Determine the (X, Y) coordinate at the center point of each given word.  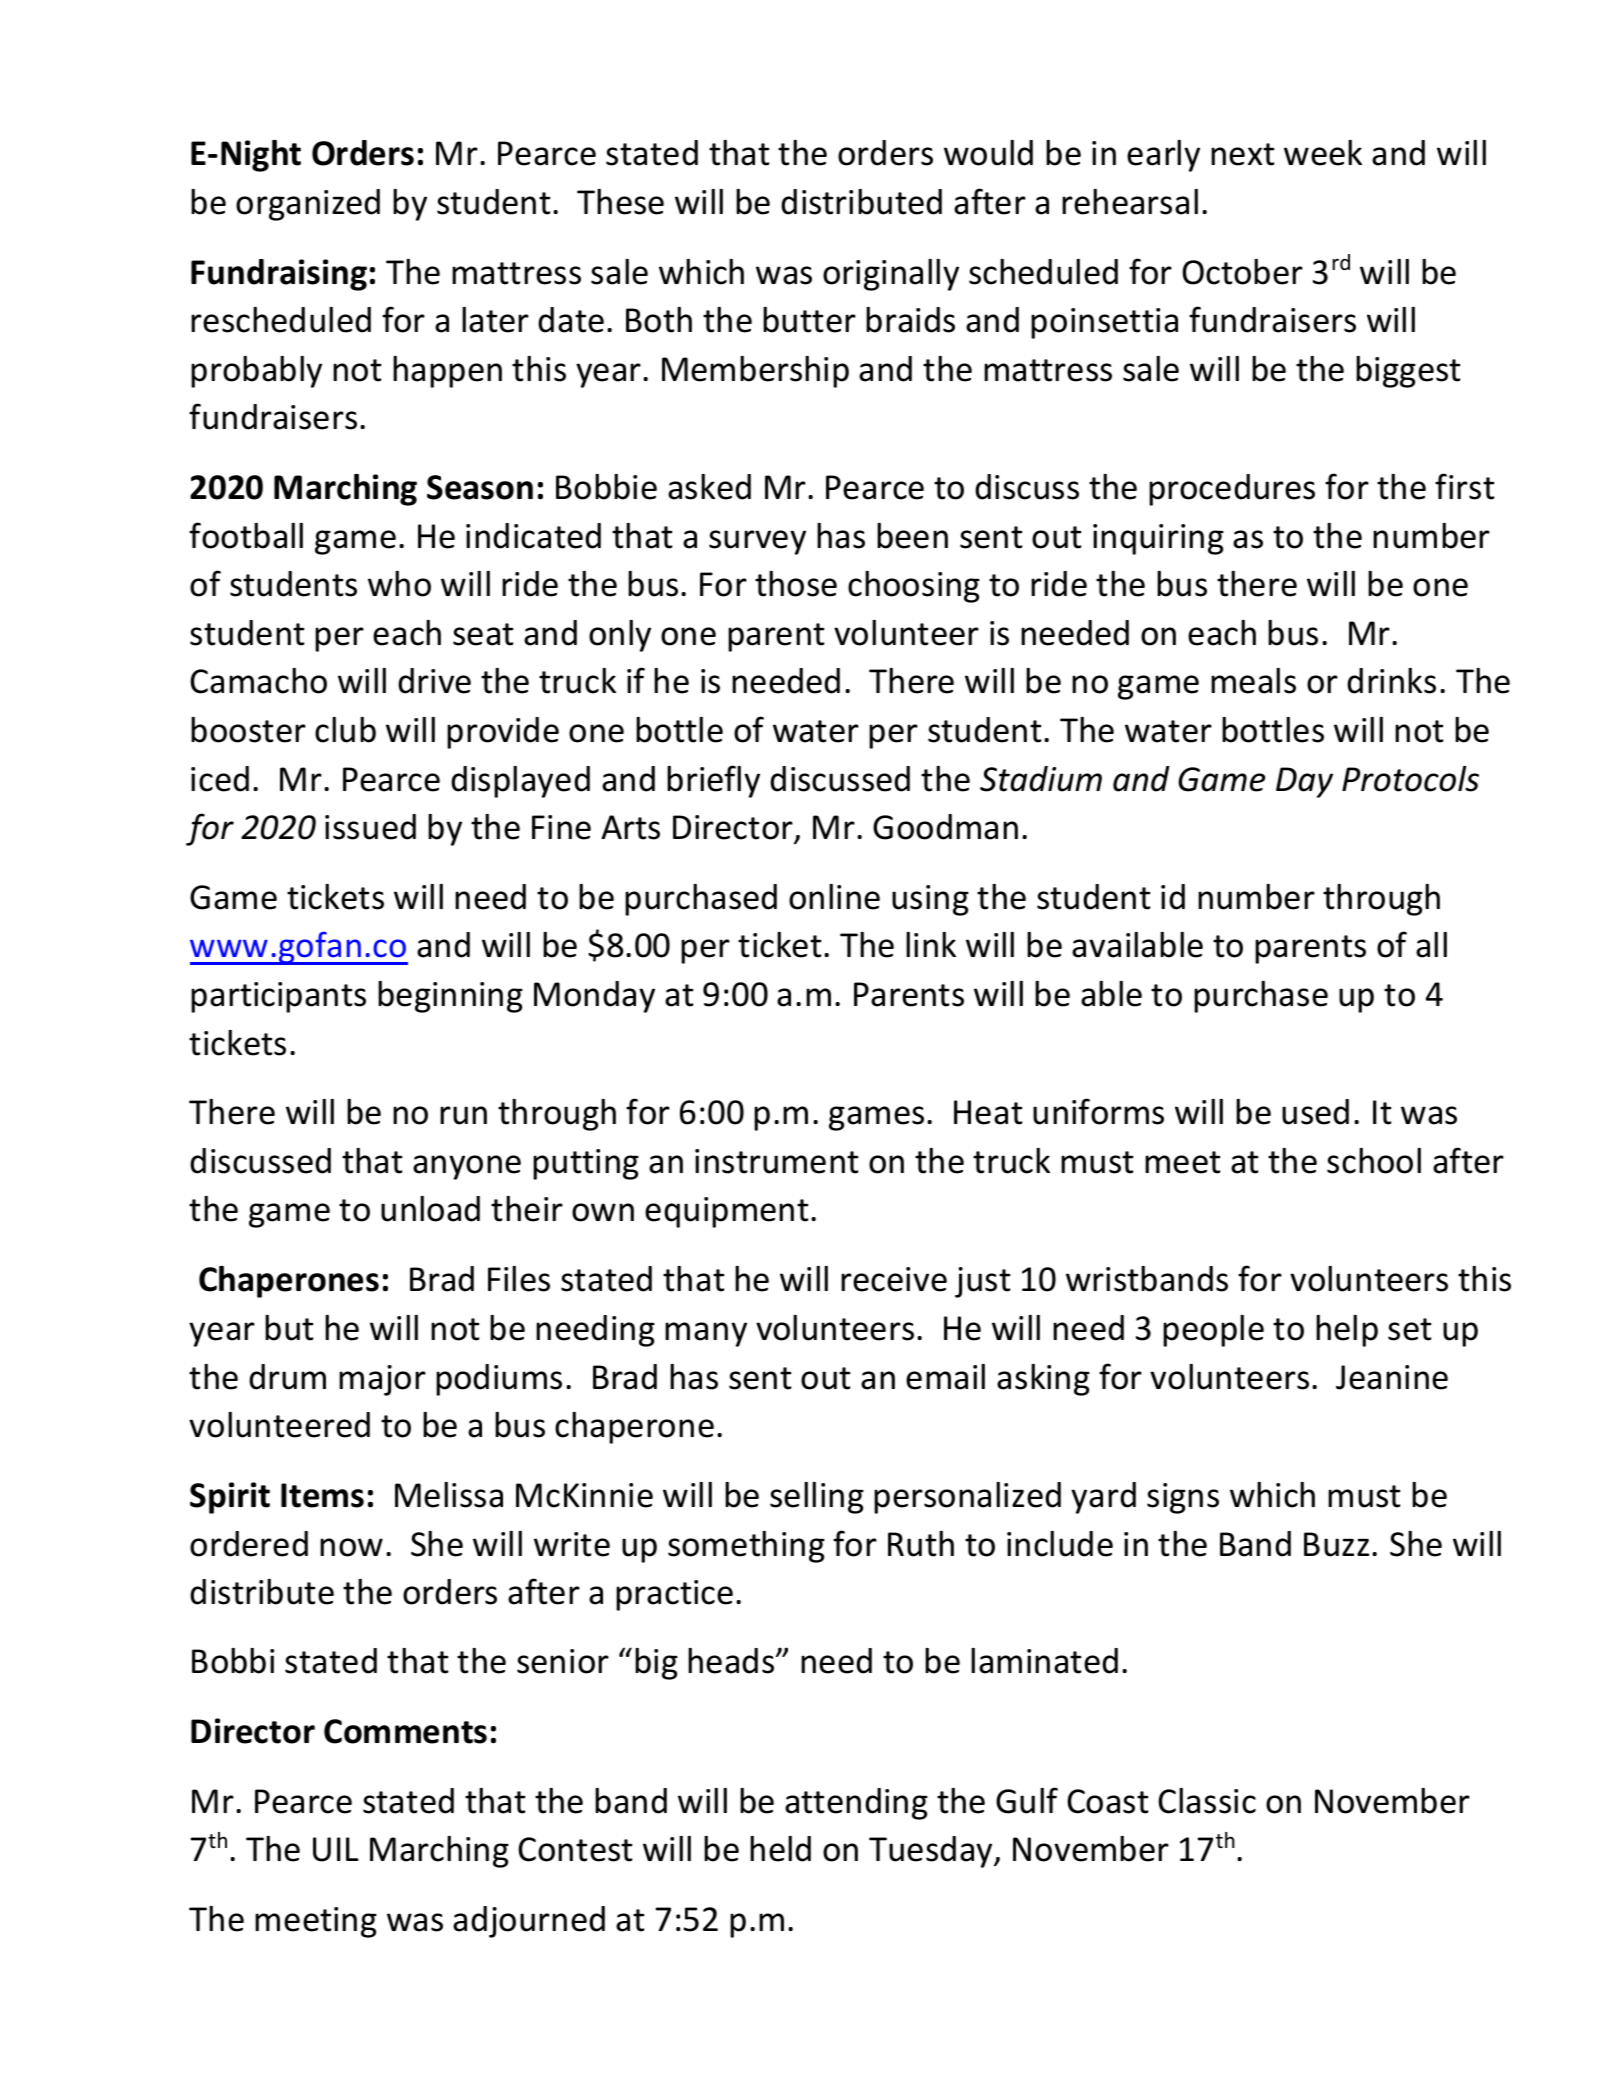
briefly (713, 781)
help (1347, 1331)
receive (894, 1279)
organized (308, 205)
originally (891, 275)
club (345, 730)
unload (430, 1209)
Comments (405, 1731)
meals (1253, 681)
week (1323, 153)
